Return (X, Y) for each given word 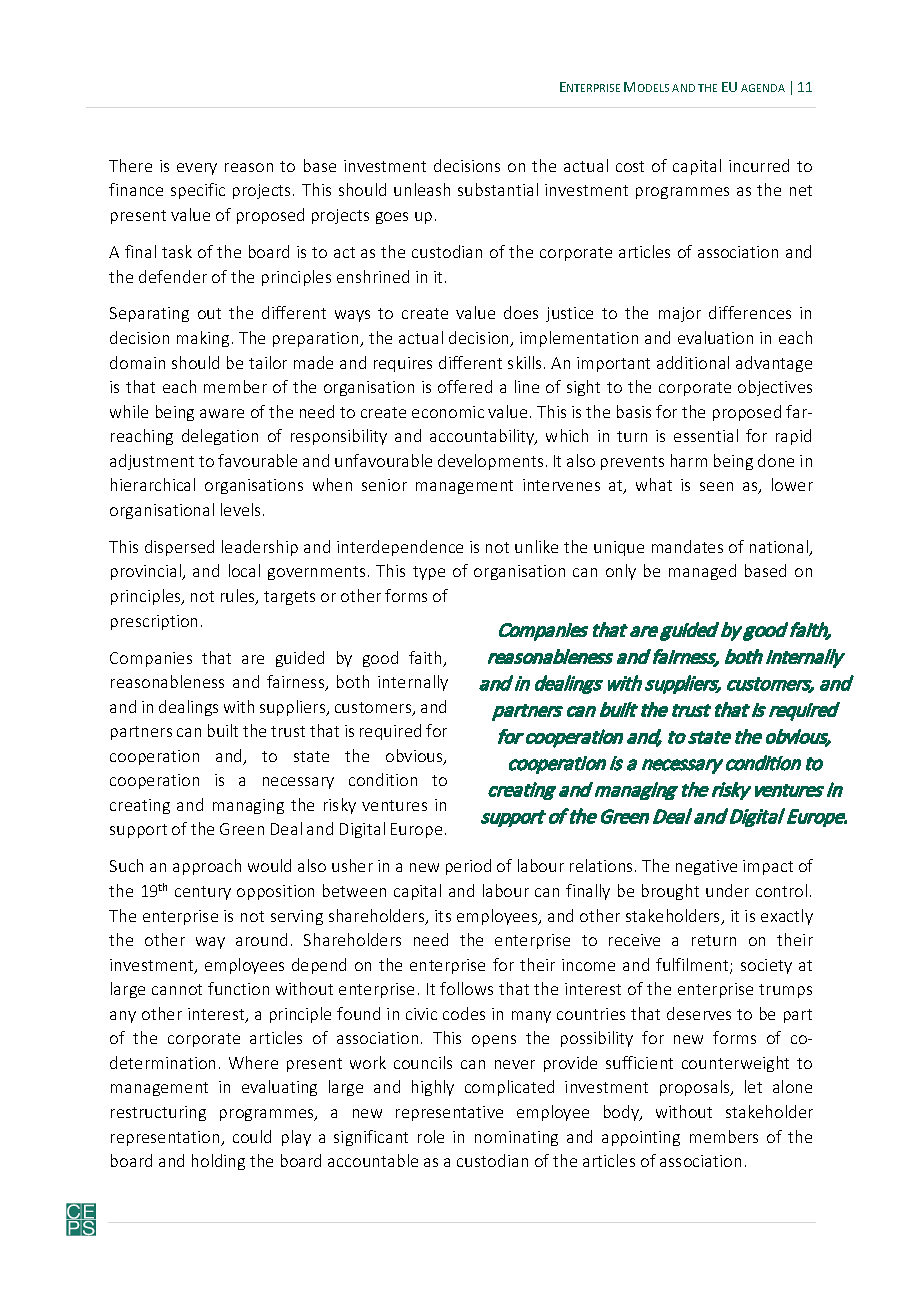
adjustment (152, 462)
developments (490, 462)
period (468, 867)
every (197, 169)
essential (706, 435)
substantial (498, 189)
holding (218, 1162)
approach (207, 867)
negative (706, 867)
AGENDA (763, 88)
